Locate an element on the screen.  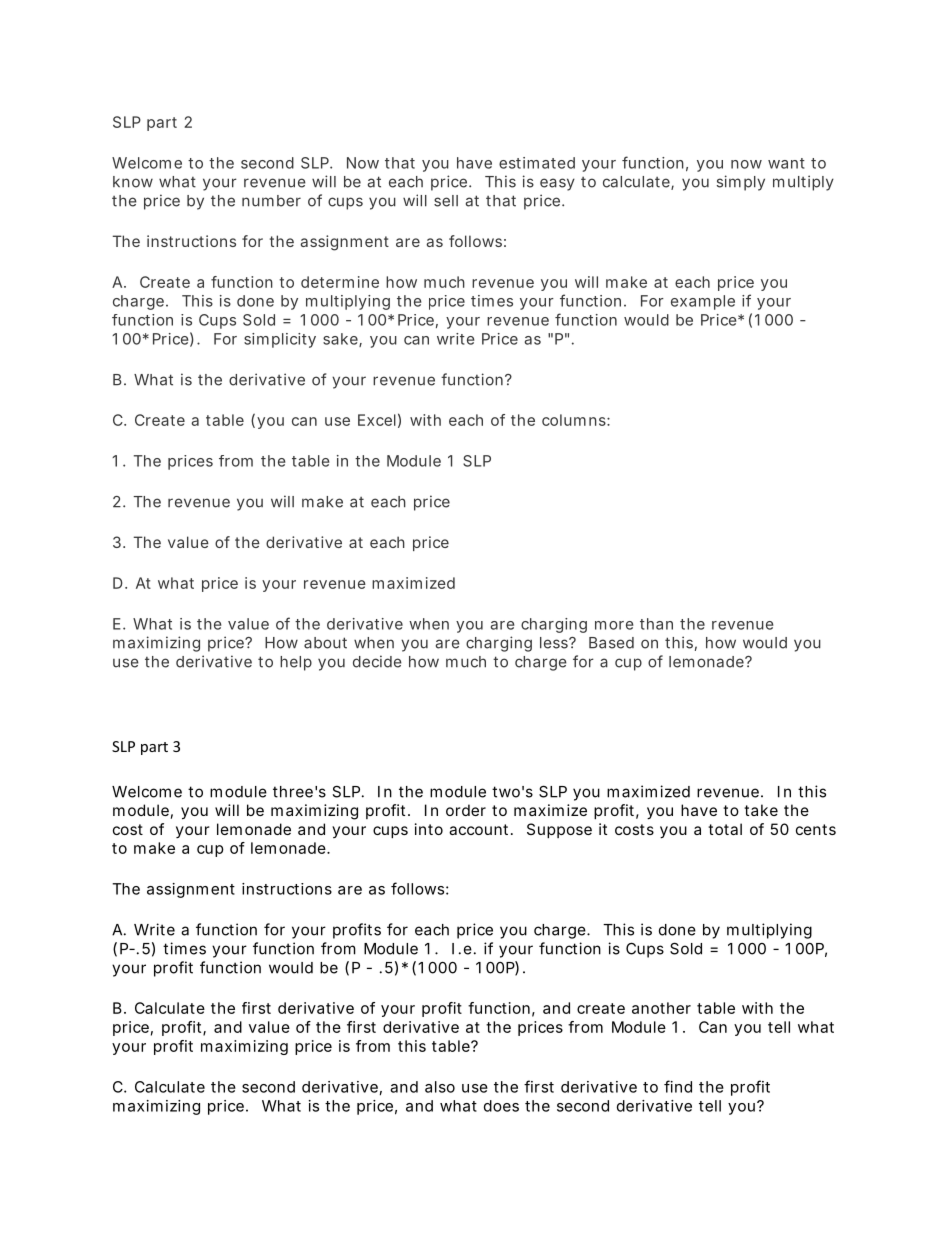
columns is located at coordinates (576, 420).
